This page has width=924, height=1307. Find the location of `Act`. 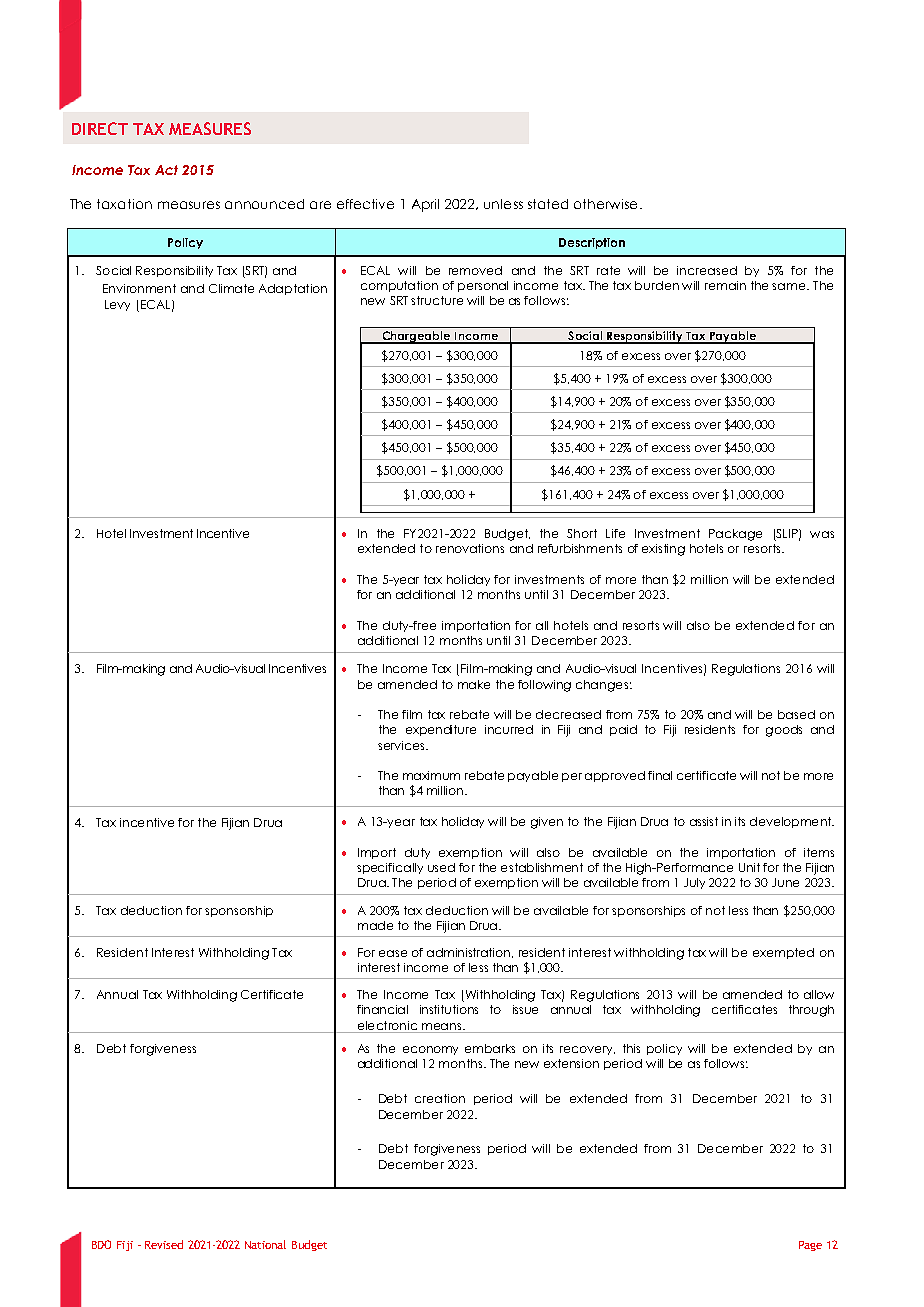

Act is located at coordinates (166, 170).
